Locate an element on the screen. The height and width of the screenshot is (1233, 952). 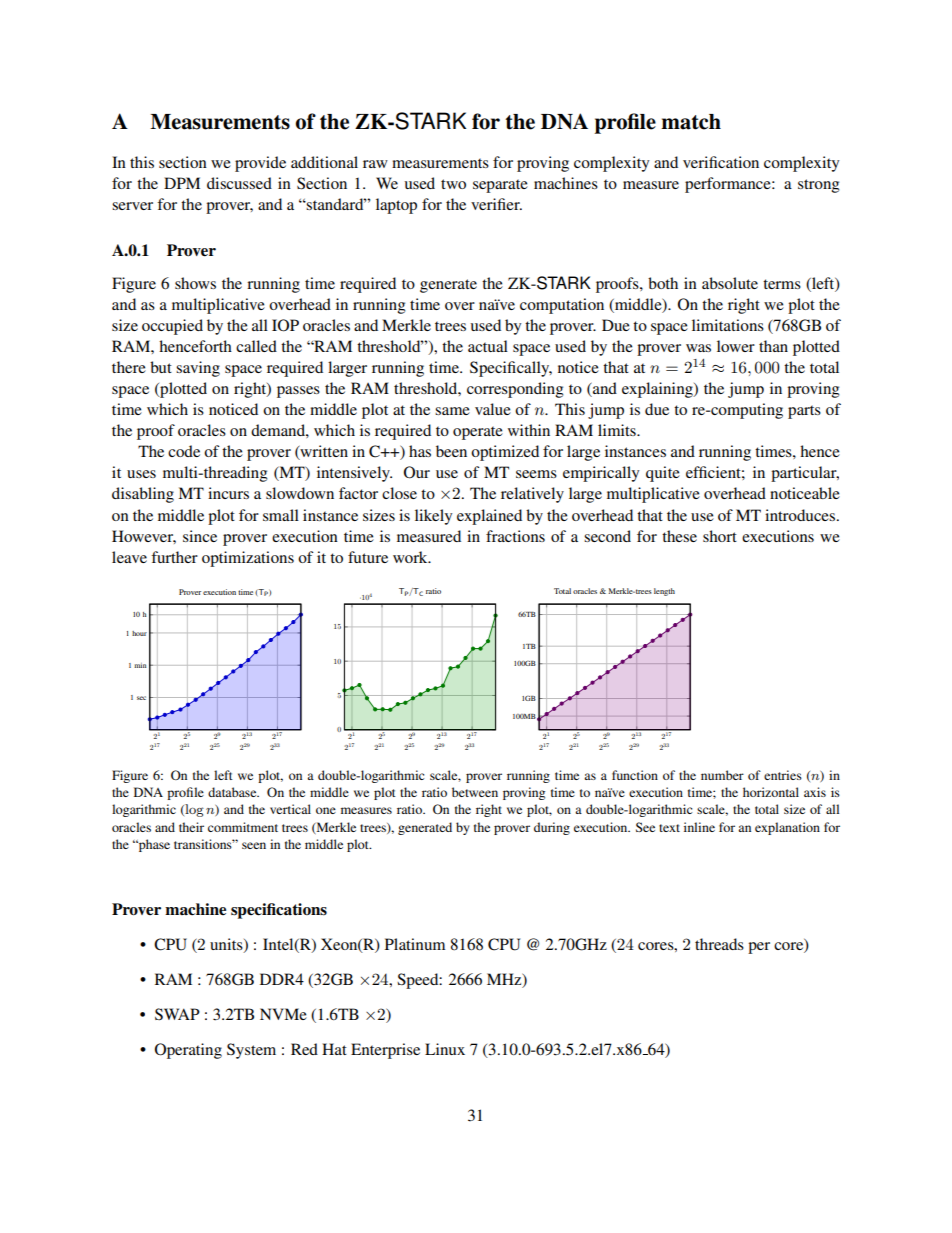
two is located at coordinates (453, 184).
